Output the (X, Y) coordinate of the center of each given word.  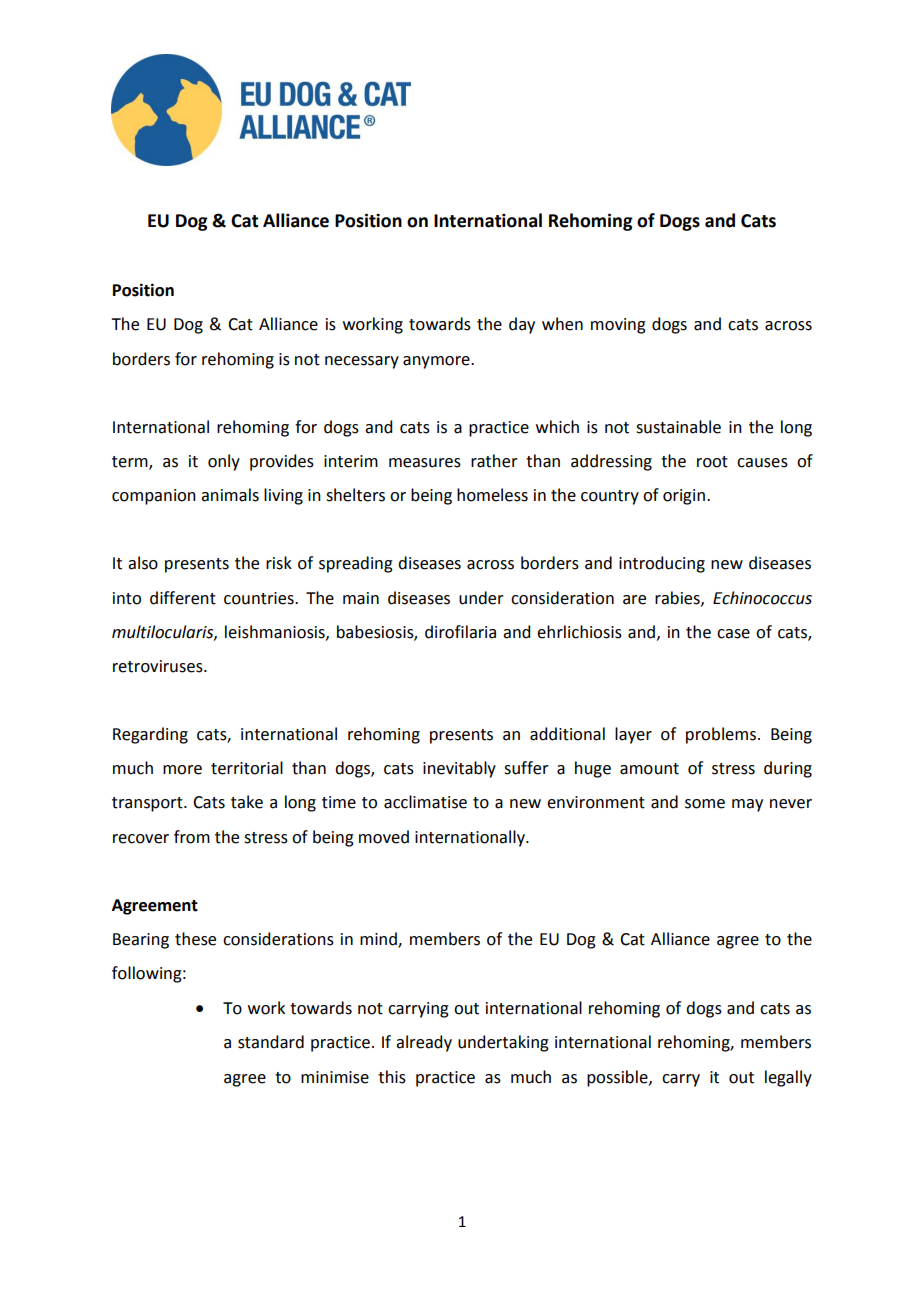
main (361, 598)
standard (271, 1042)
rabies (678, 598)
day (522, 325)
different (183, 598)
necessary (362, 362)
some (705, 804)
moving (618, 326)
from (192, 837)
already (424, 1043)
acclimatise (425, 802)
